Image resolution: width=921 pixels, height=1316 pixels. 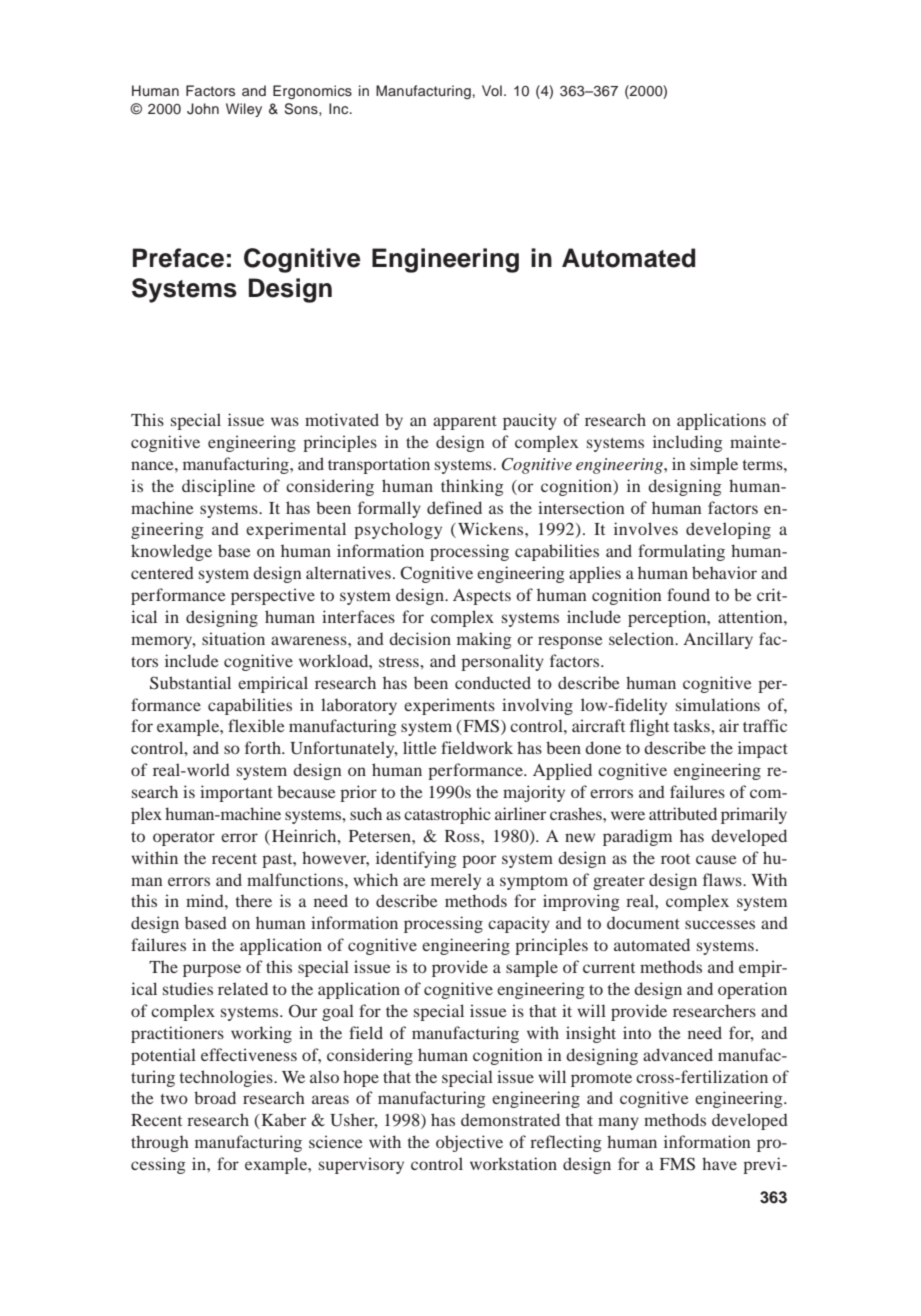 What do you see at coordinates (254, 900) in the screenshot?
I see `there` at bounding box center [254, 900].
